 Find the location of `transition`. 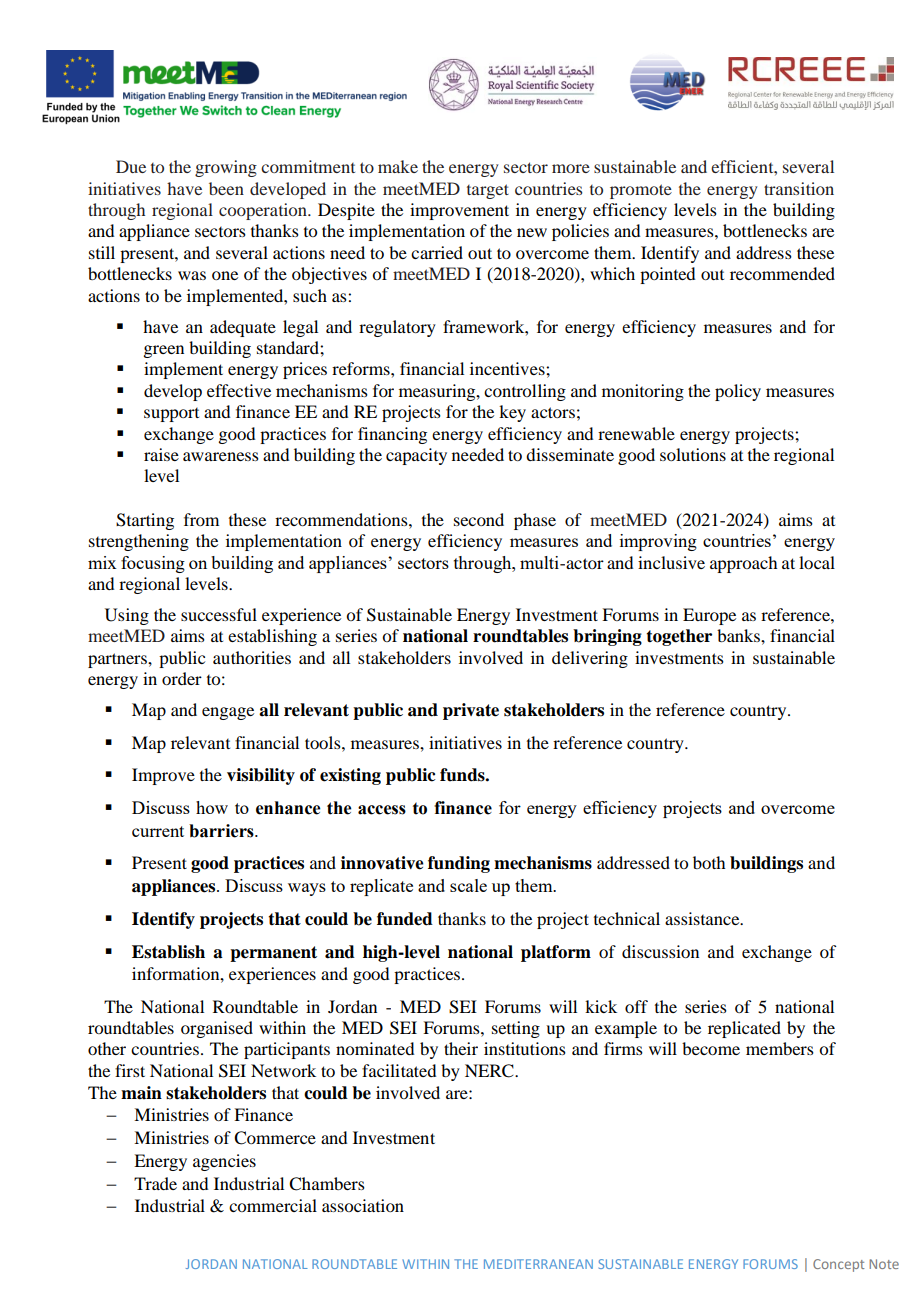

transition is located at coordinates (799, 188).
